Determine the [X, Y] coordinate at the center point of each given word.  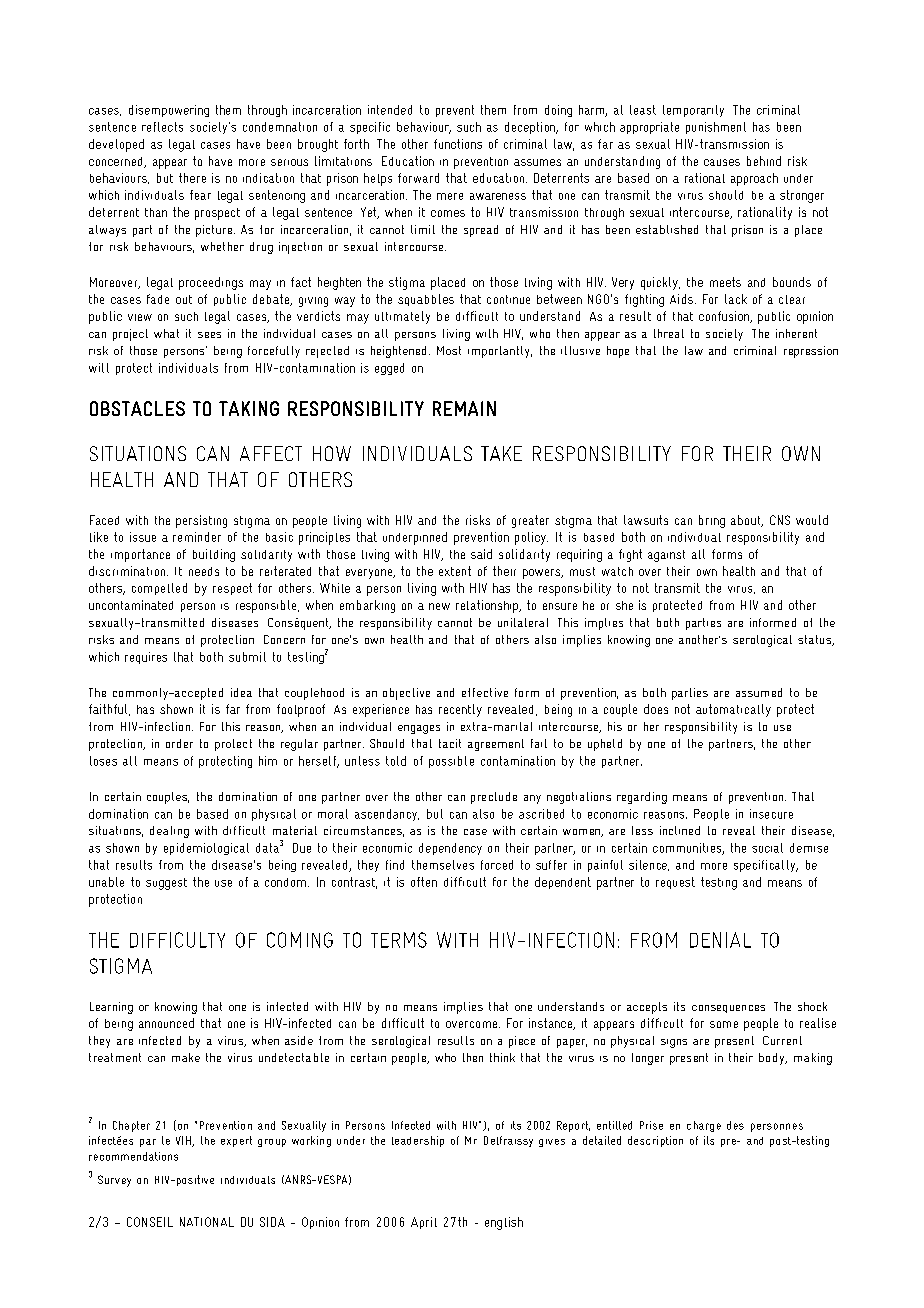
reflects [162, 127]
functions [458, 144]
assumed [759, 692]
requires [146, 658]
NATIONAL [207, 1222]
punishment [716, 128]
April [424, 1223]
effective [485, 692]
